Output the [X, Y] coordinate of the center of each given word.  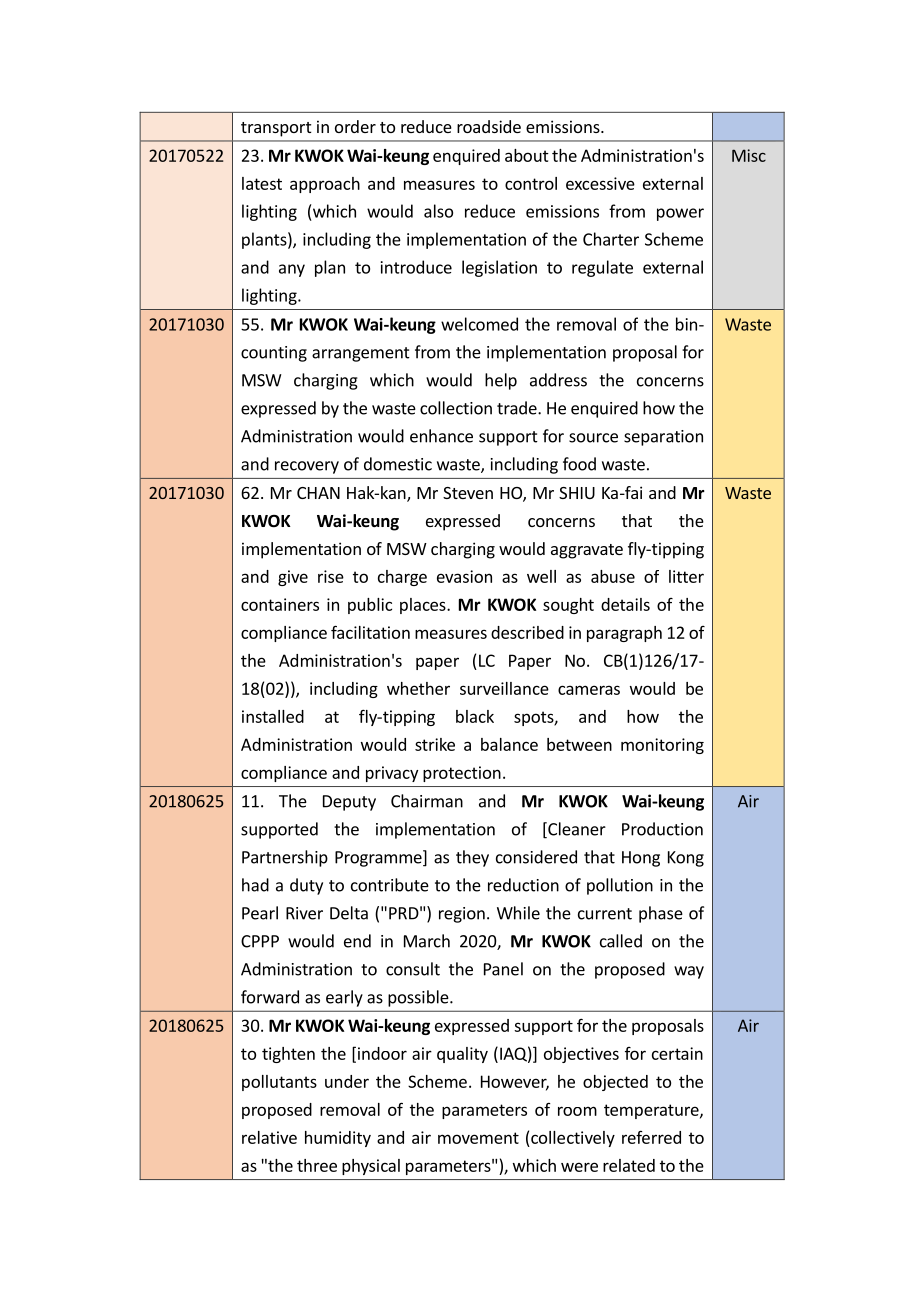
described [527, 632]
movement [478, 1138]
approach [325, 185]
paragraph [624, 634]
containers [280, 604]
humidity [338, 1139]
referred [651, 1137]
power [680, 214]
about [527, 155]
